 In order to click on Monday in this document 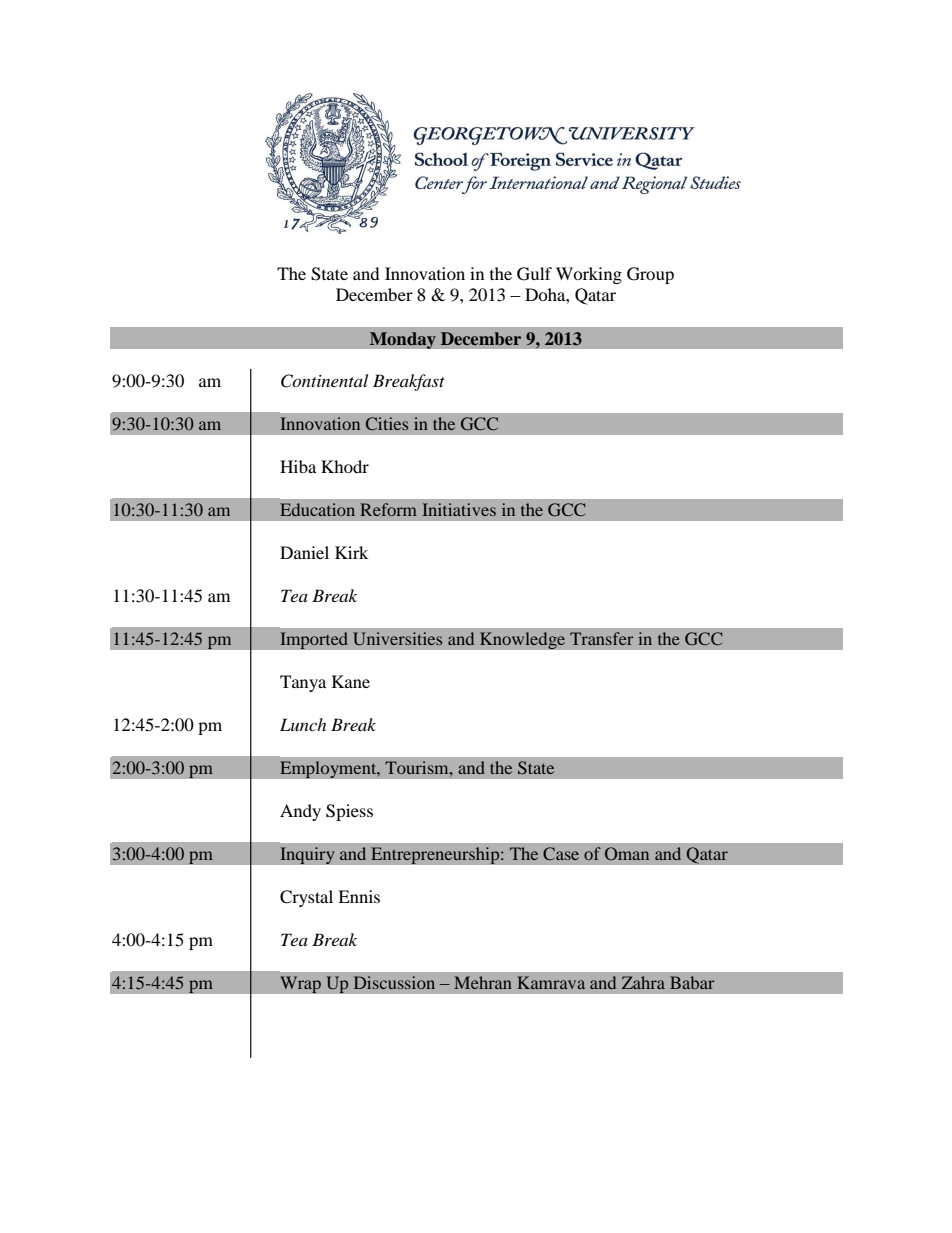, I will do `click(402, 340)`.
